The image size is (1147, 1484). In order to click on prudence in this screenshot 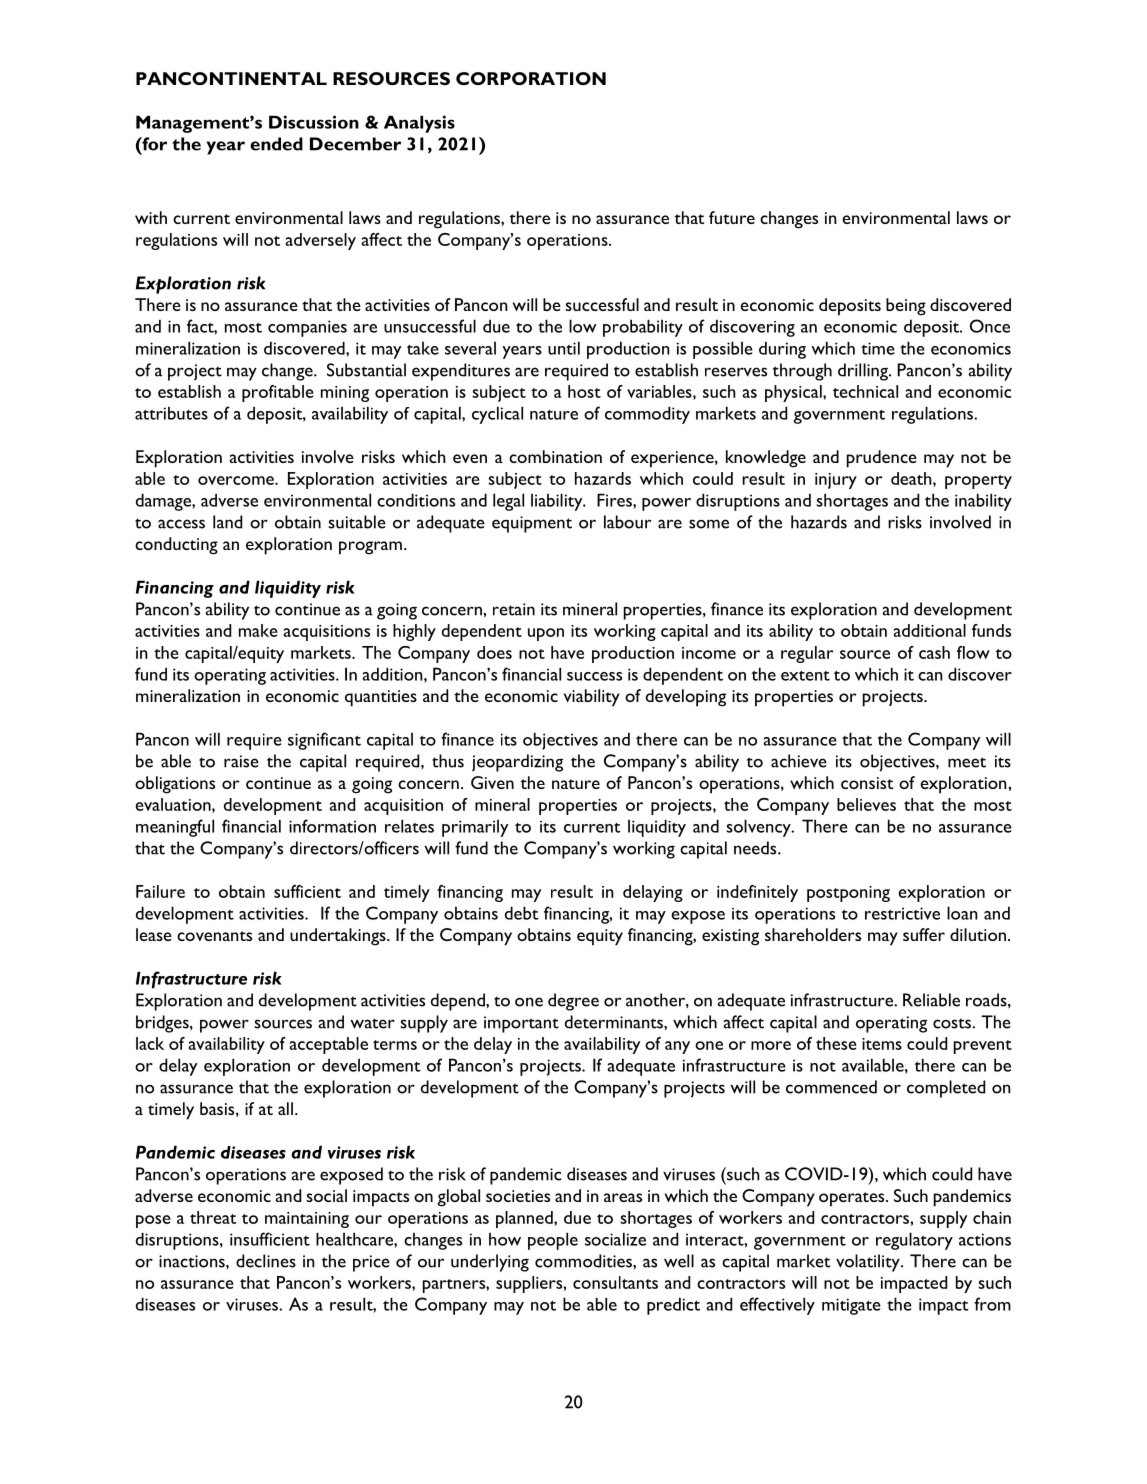, I will do `click(882, 459)`.
